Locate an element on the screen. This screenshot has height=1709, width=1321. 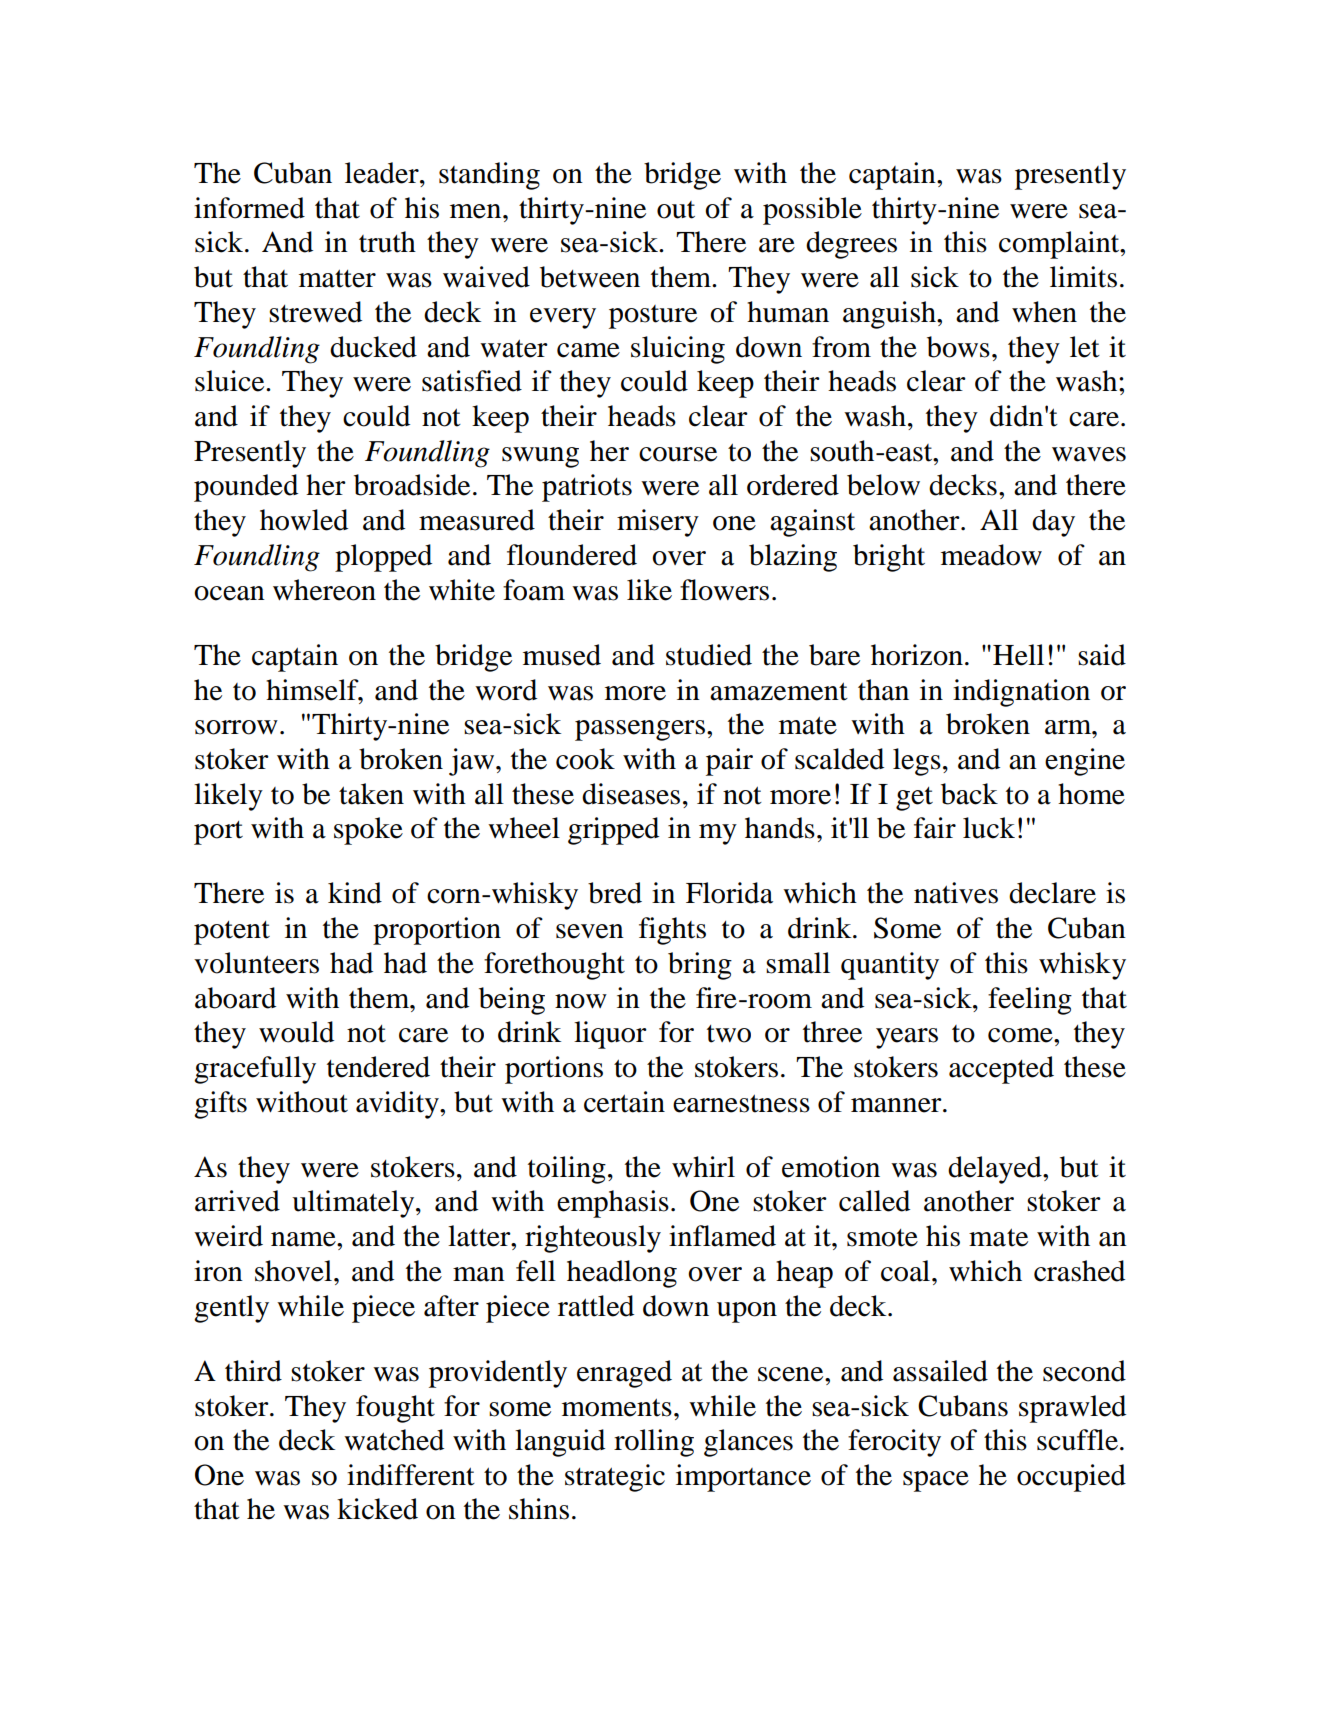
kicked is located at coordinates (377, 1509).
